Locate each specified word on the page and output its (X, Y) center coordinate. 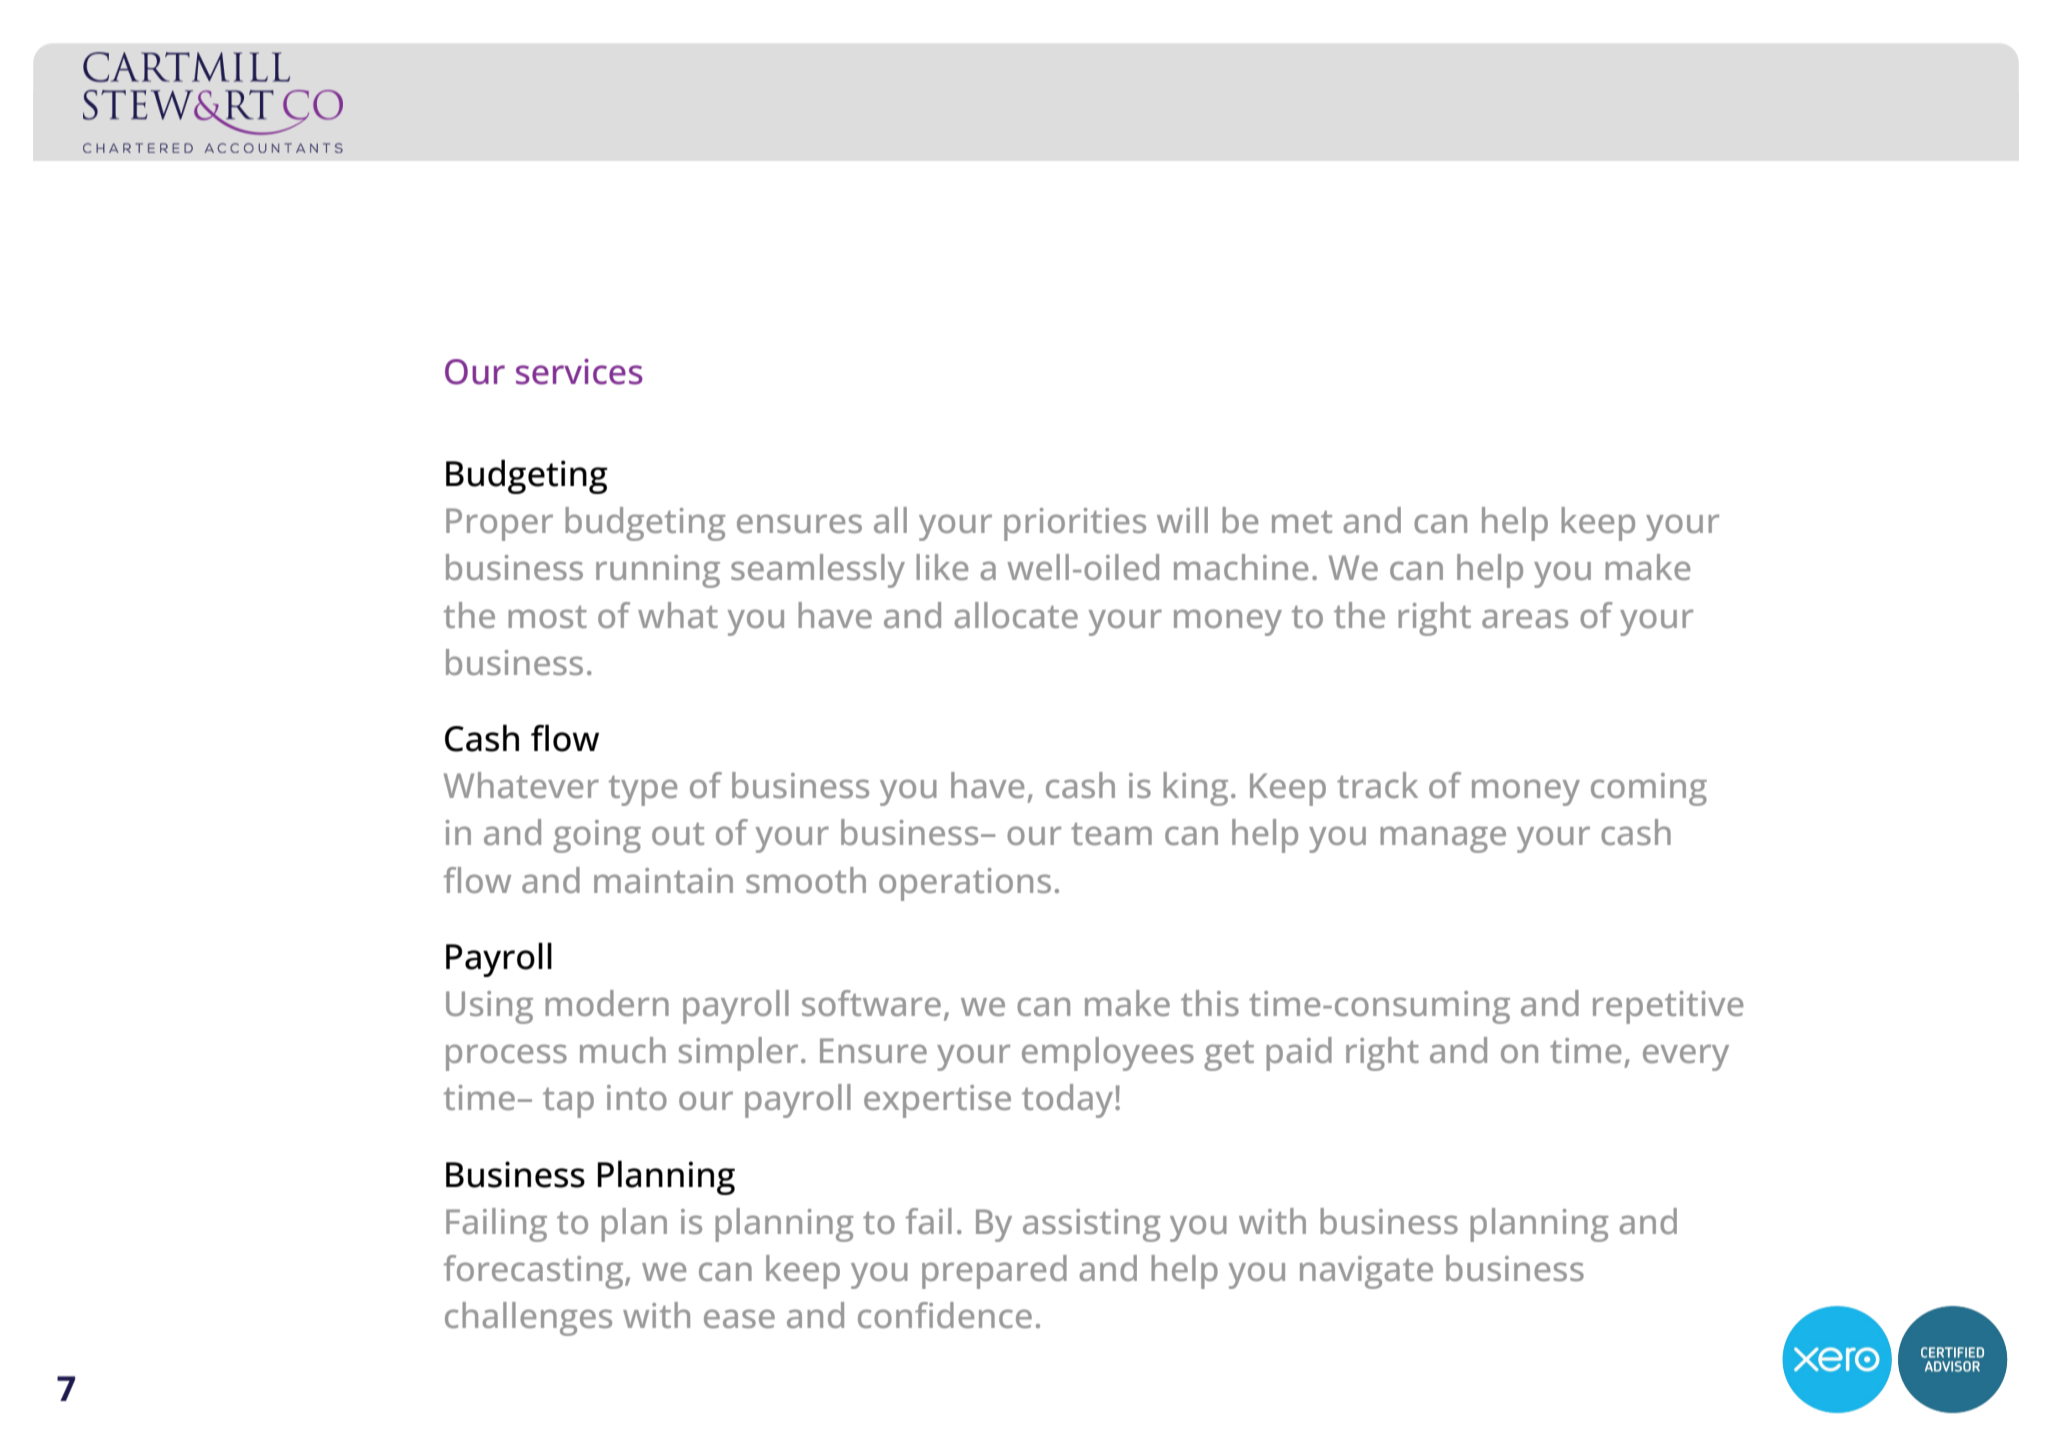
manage (1443, 839)
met (1302, 522)
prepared (994, 1272)
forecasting (534, 1272)
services (579, 372)
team (1111, 834)
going (597, 836)
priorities (1075, 524)
